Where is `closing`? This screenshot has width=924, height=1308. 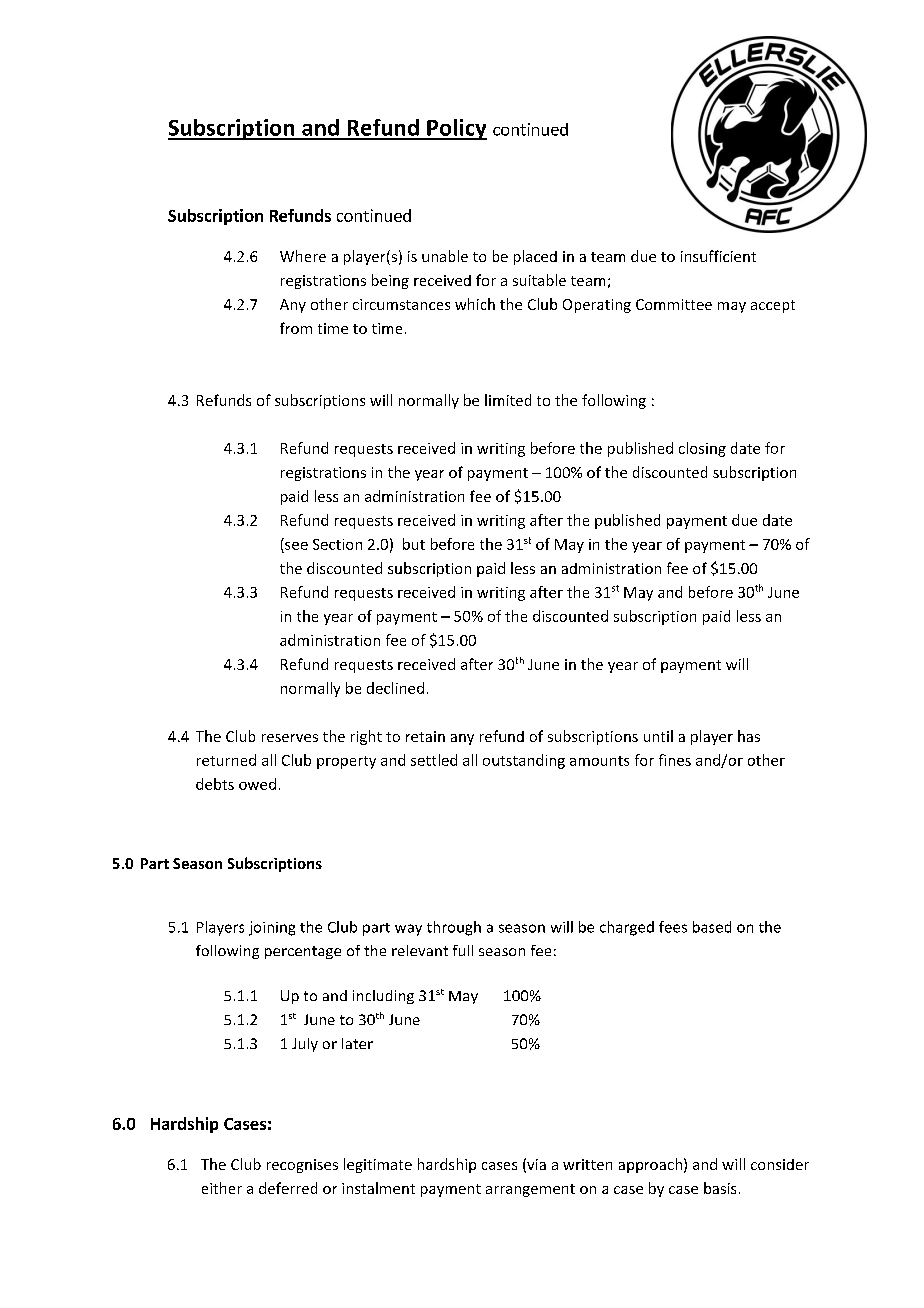
closing is located at coordinates (702, 449).
